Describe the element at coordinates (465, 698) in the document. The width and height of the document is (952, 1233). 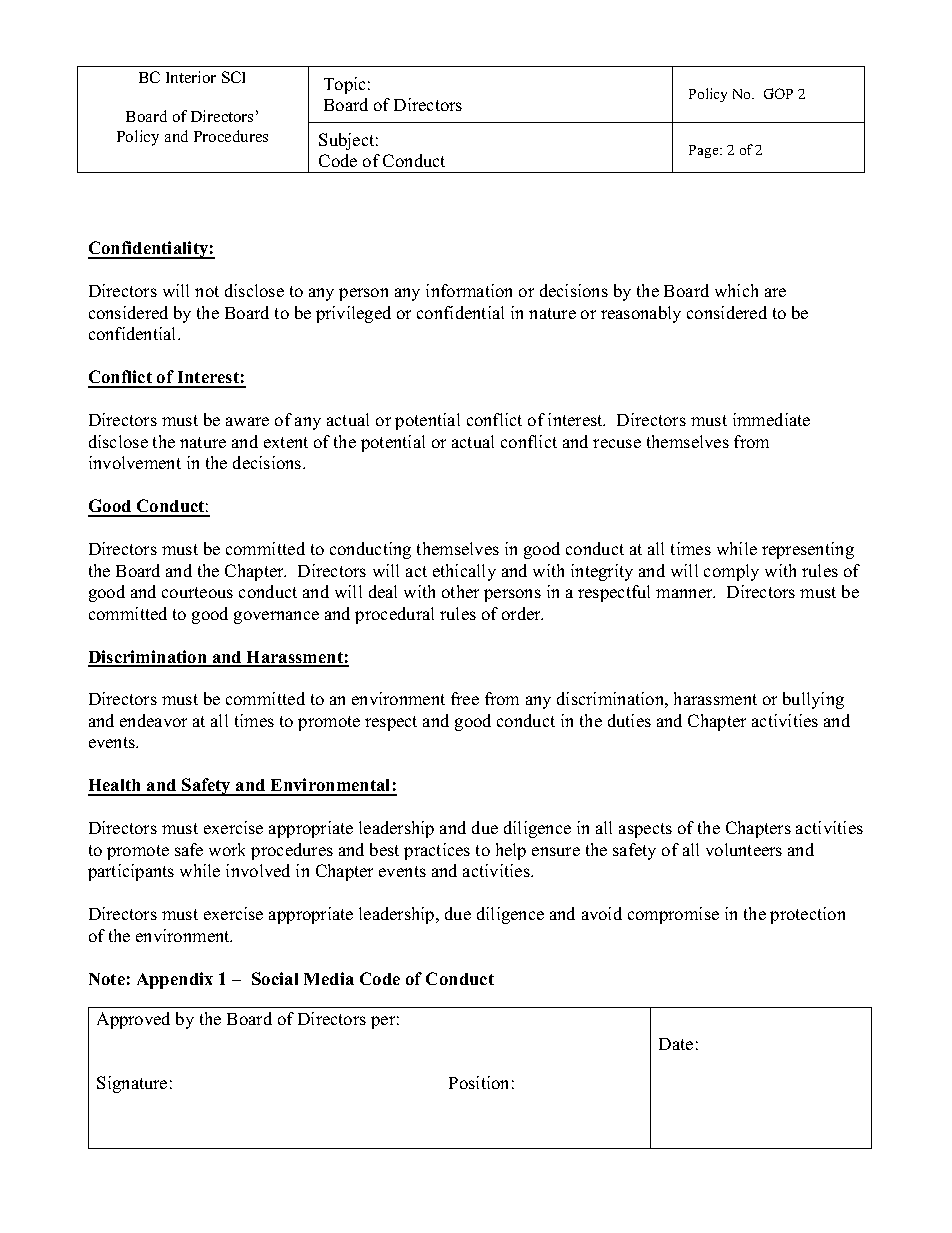
I see `free` at that location.
